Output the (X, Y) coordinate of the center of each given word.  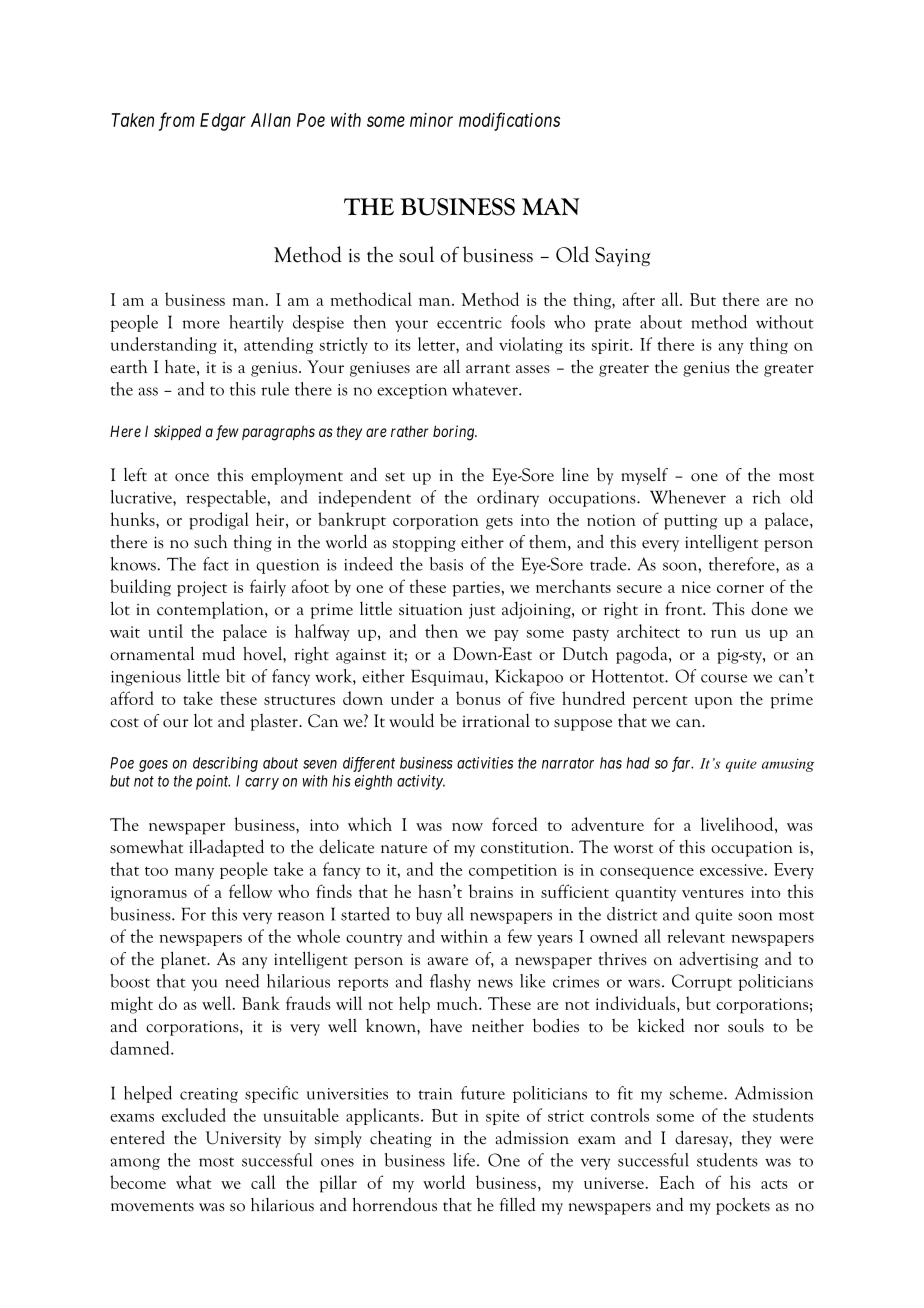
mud (218, 653)
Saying (622, 256)
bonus (478, 698)
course (724, 678)
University (243, 1139)
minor (431, 120)
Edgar (223, 122)
